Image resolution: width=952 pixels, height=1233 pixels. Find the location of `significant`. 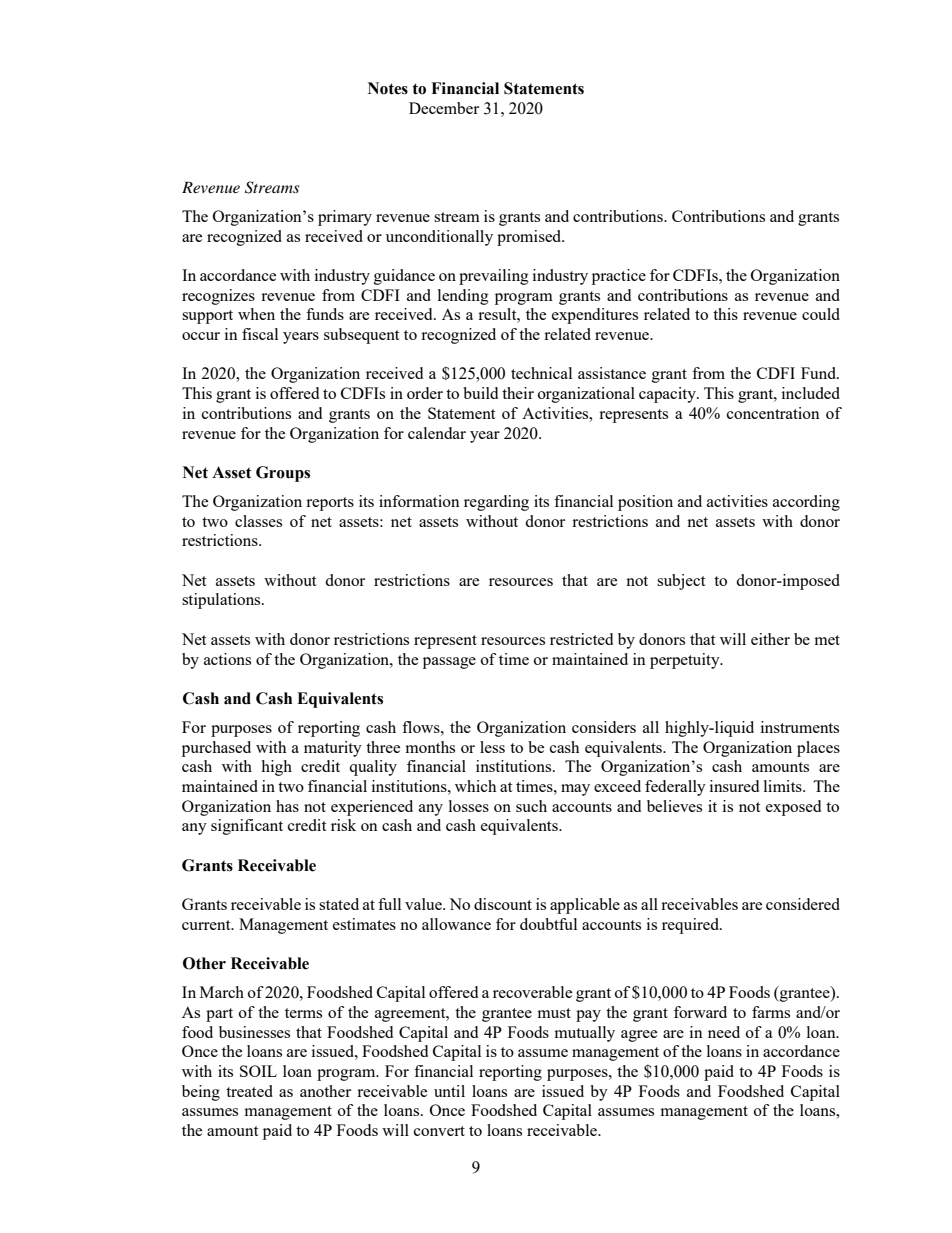

significant is located at coordinates (247, 827).
